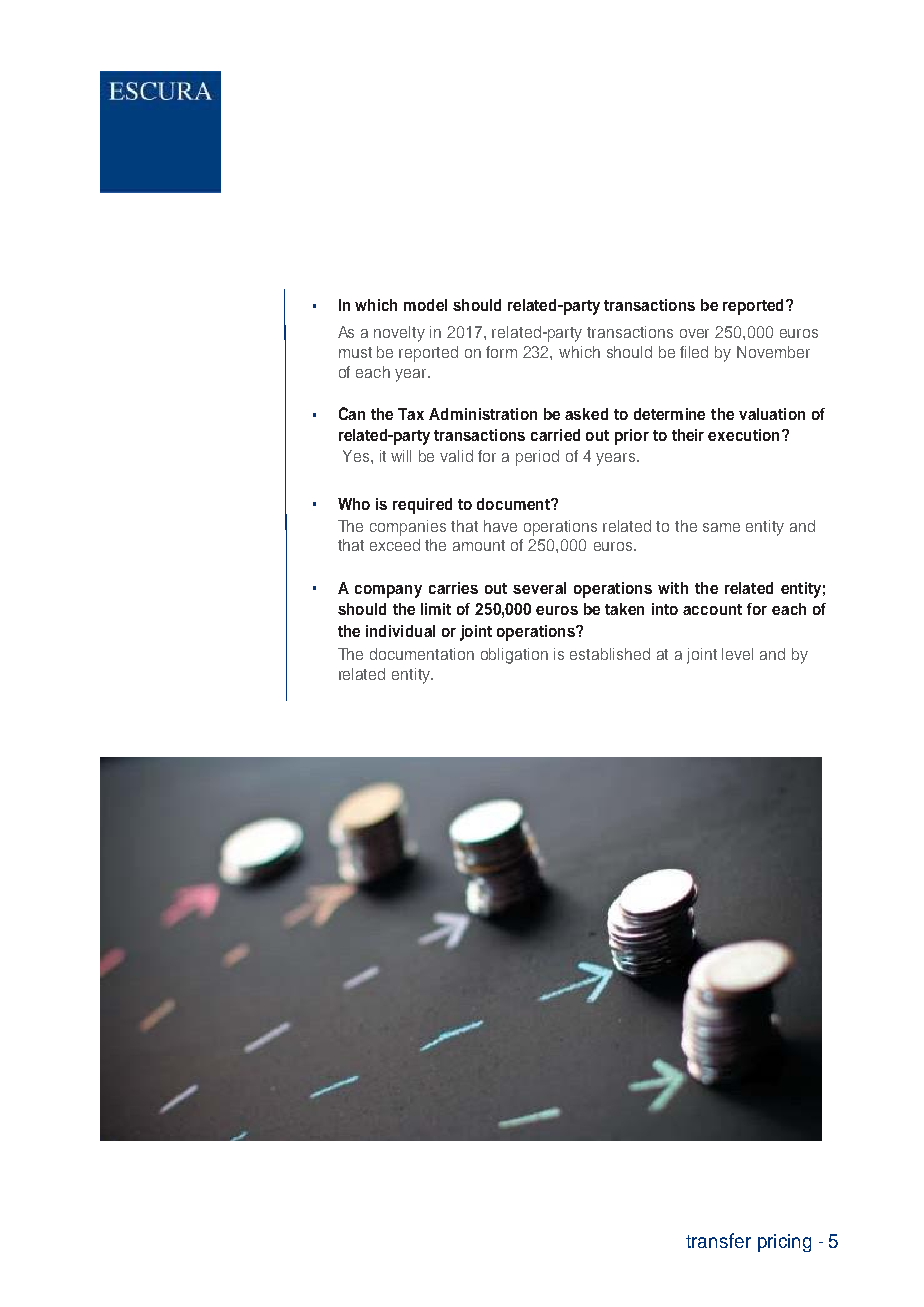  What do you see at coordinates (694, 333) in the screenshot?
I see `over` at bounding box center [694, 333].
